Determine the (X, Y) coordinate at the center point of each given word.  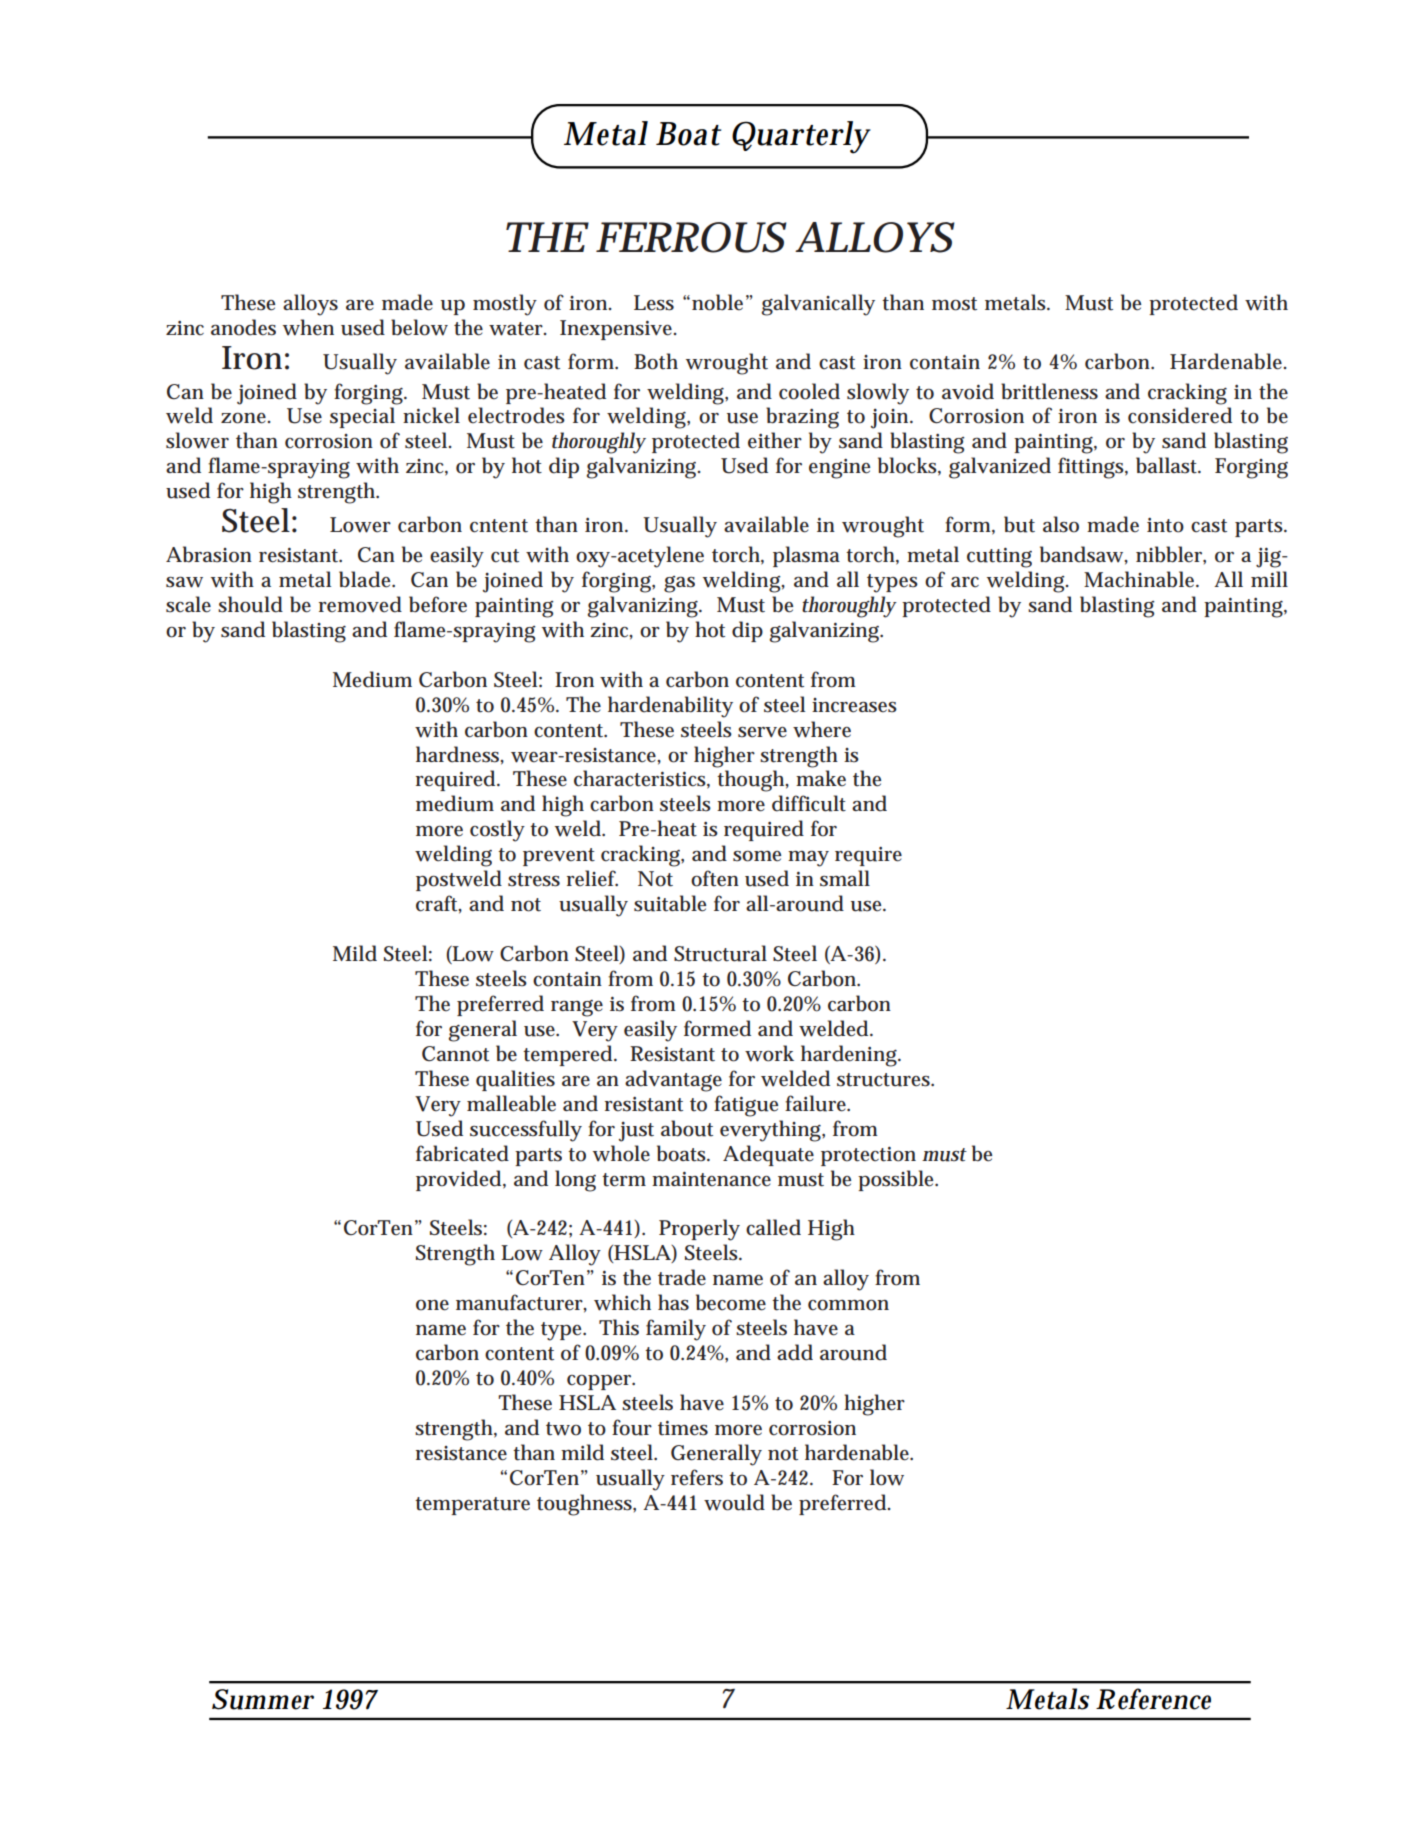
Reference (1153, 1699)
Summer (263, 1699)
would (734, 1502)
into (1165, 525)
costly (497, 831)
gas (679, 584)
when (308, 327)
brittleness (1049, 391)
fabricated (462, 1153)
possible (898, 1180)
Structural (720, 953)
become (731, 1302)
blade (367, 579)
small (845, 878)
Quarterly (801, 137)
